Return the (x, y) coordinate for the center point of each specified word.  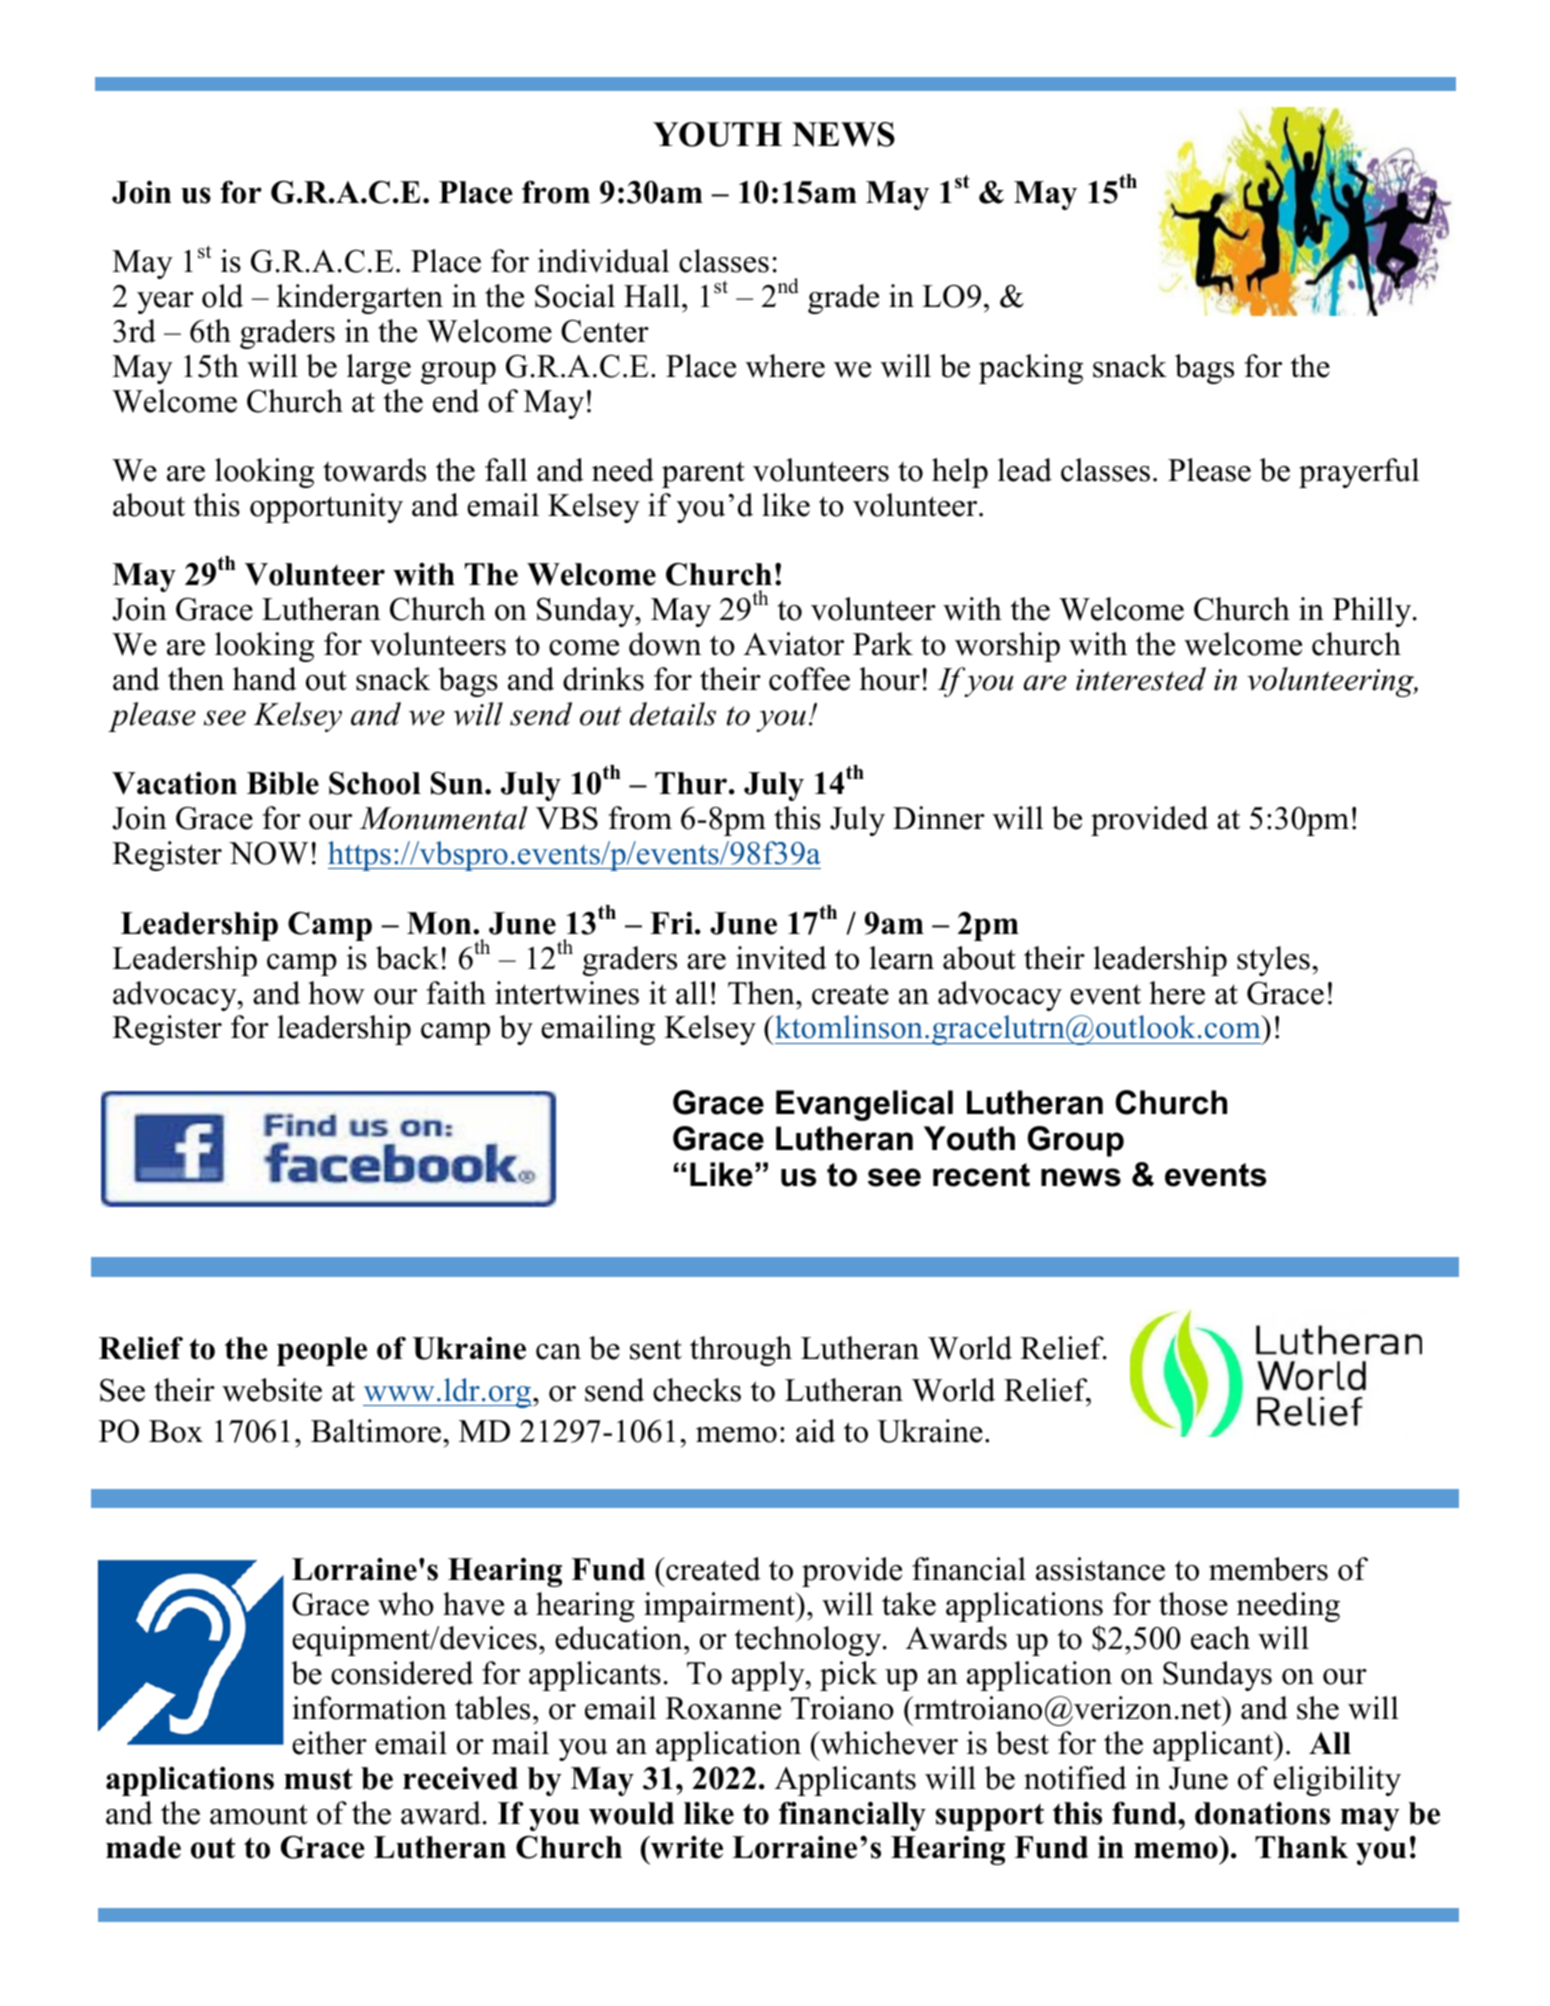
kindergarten (360, 299)
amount (259, 1814)
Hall (652, 296)
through (741, 1351)
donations (1262, 1813)
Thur (691, 783)
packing (1031, 369)
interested (1141, 679)
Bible (283, 783)
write (685, 1847)
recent (981, 1175)
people (322, 1351)
